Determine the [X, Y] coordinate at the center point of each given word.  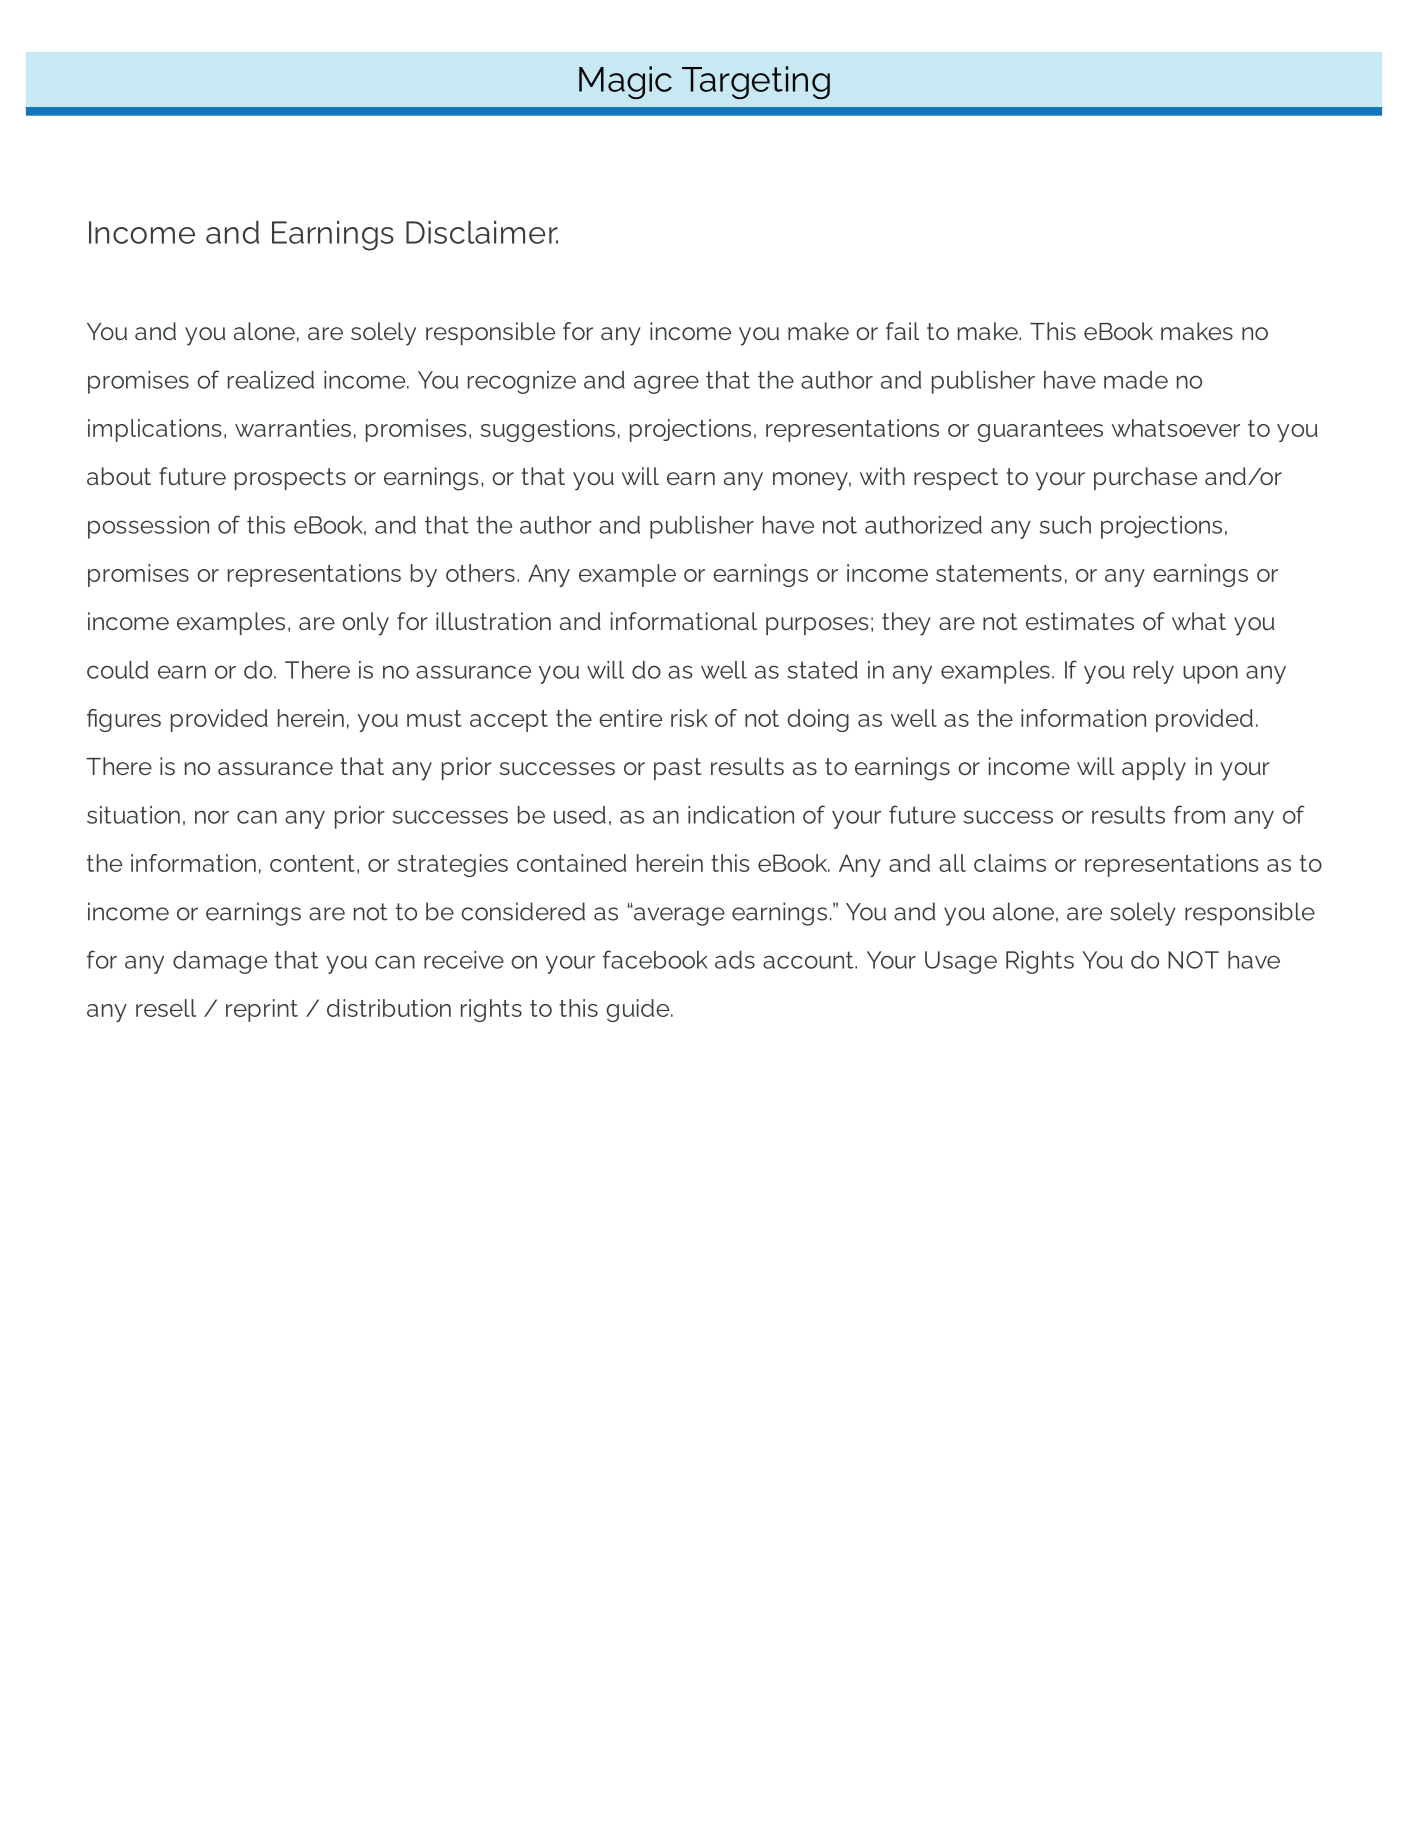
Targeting [756, 82]
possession [148, 527]
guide [639, 1010]
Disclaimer [482, 232]
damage [220, 962]
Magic [625, 82]
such [1065, 525]
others [480, 573]
